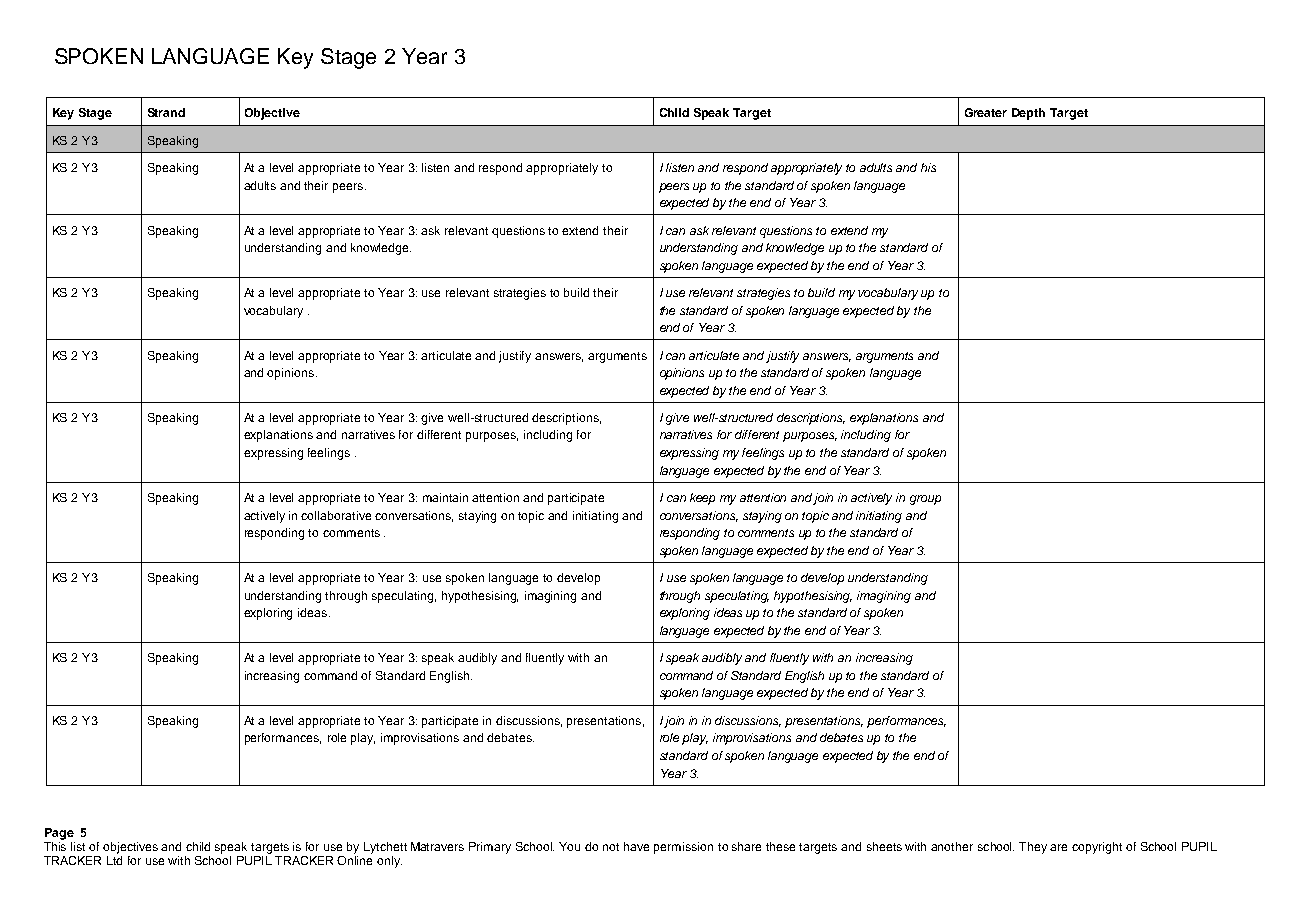  I want to click on Ltd, so click(114, 860).
